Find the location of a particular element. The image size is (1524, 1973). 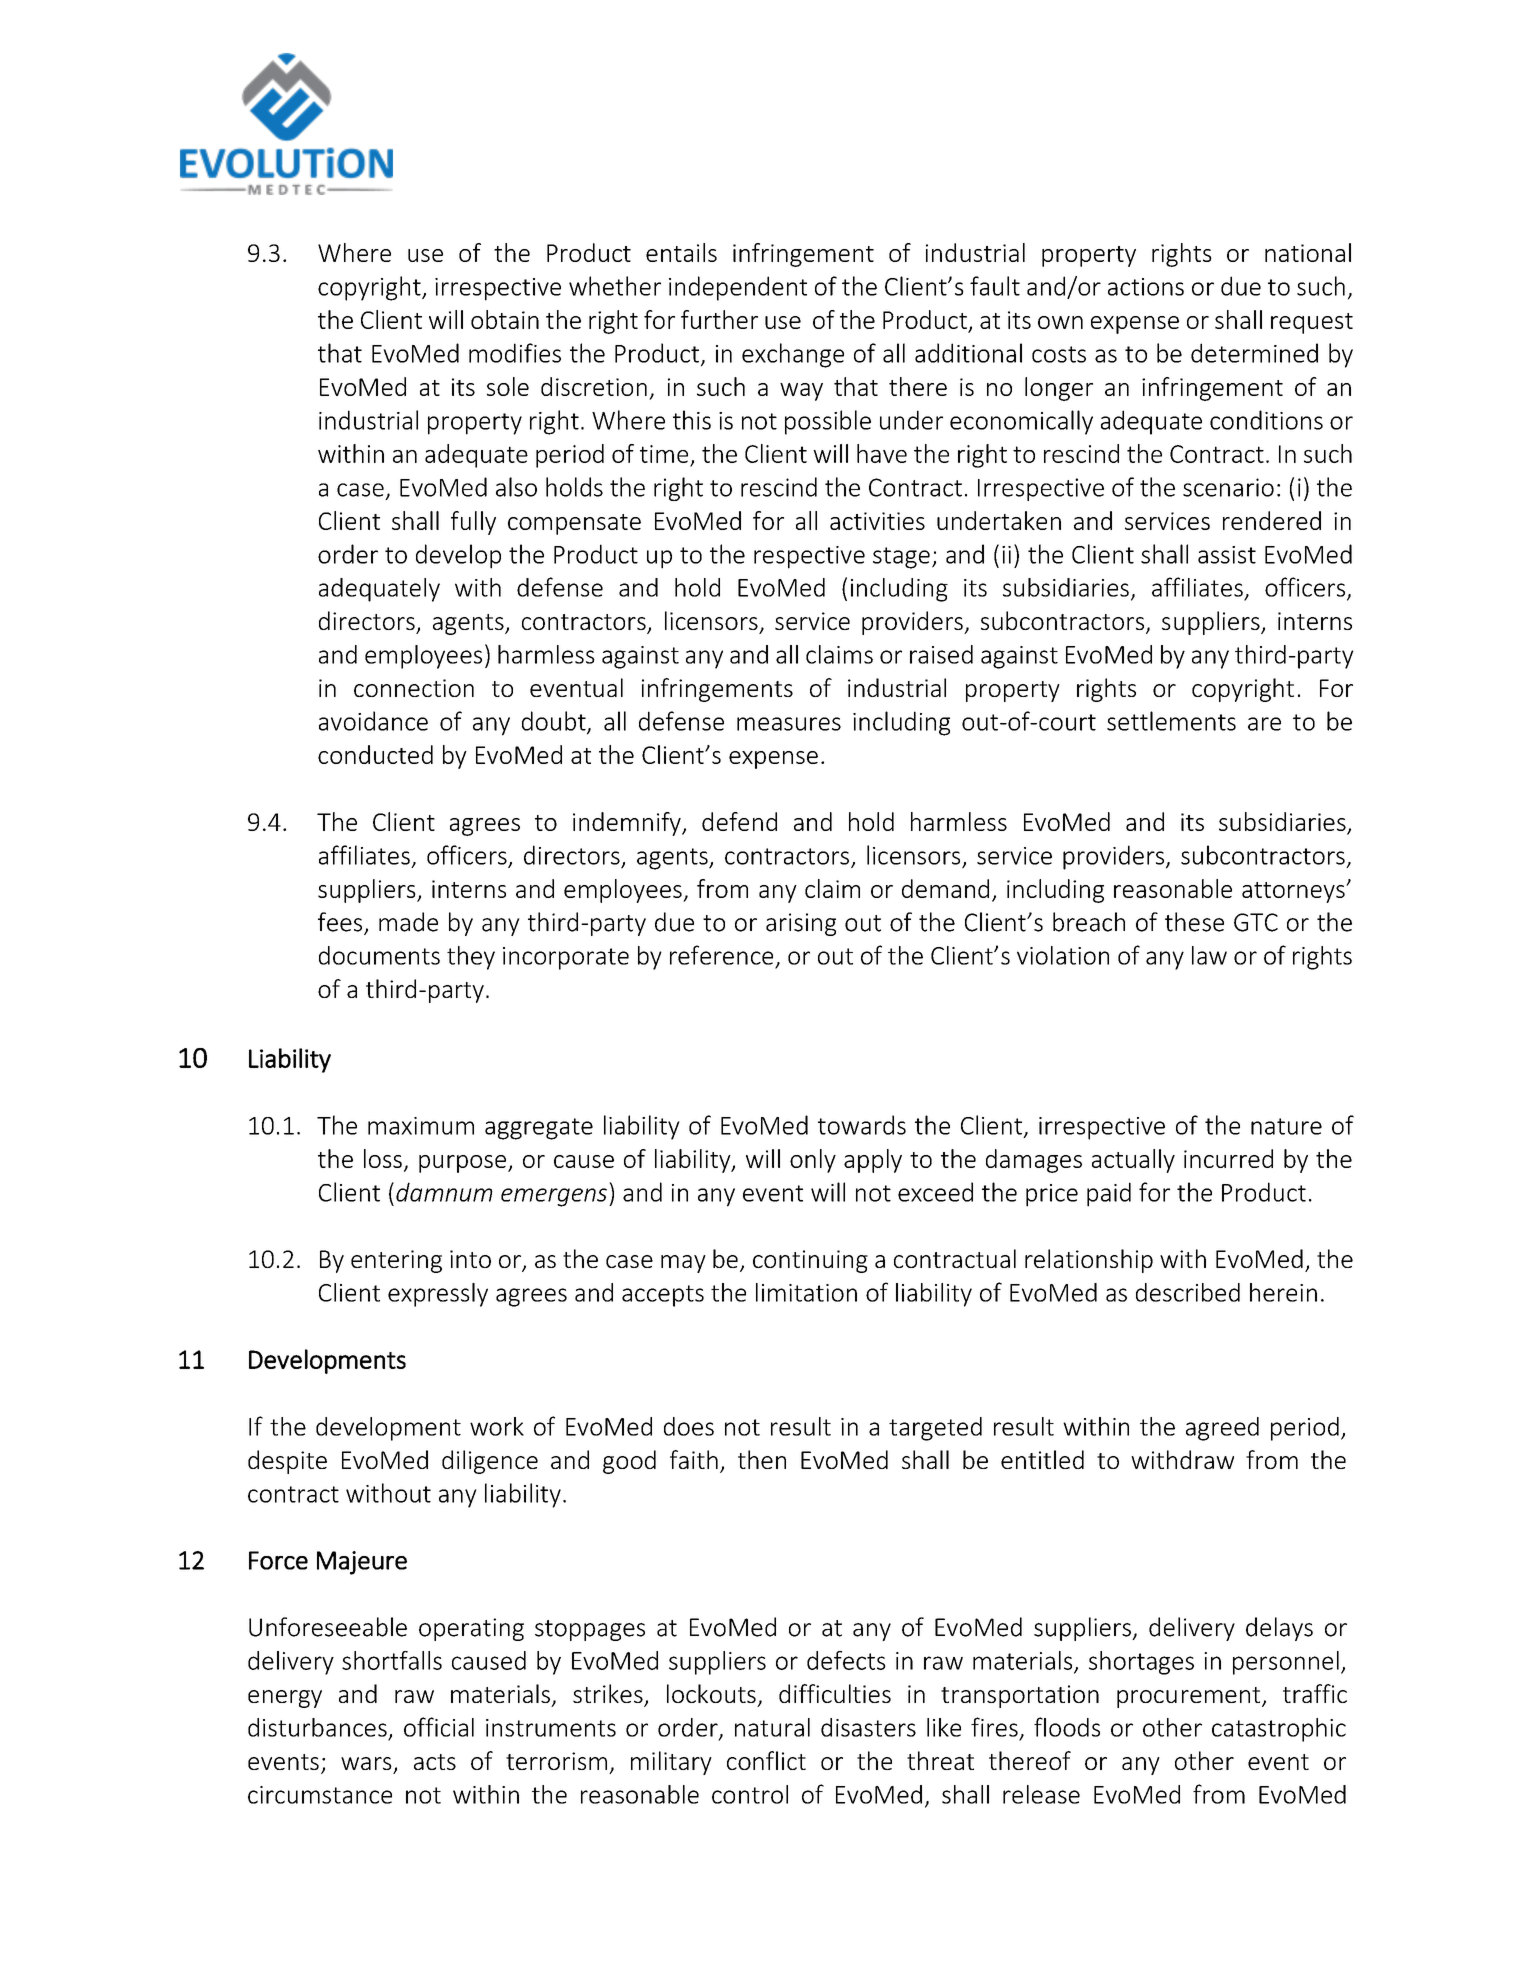

stage is located at coordinates (901, 558).
